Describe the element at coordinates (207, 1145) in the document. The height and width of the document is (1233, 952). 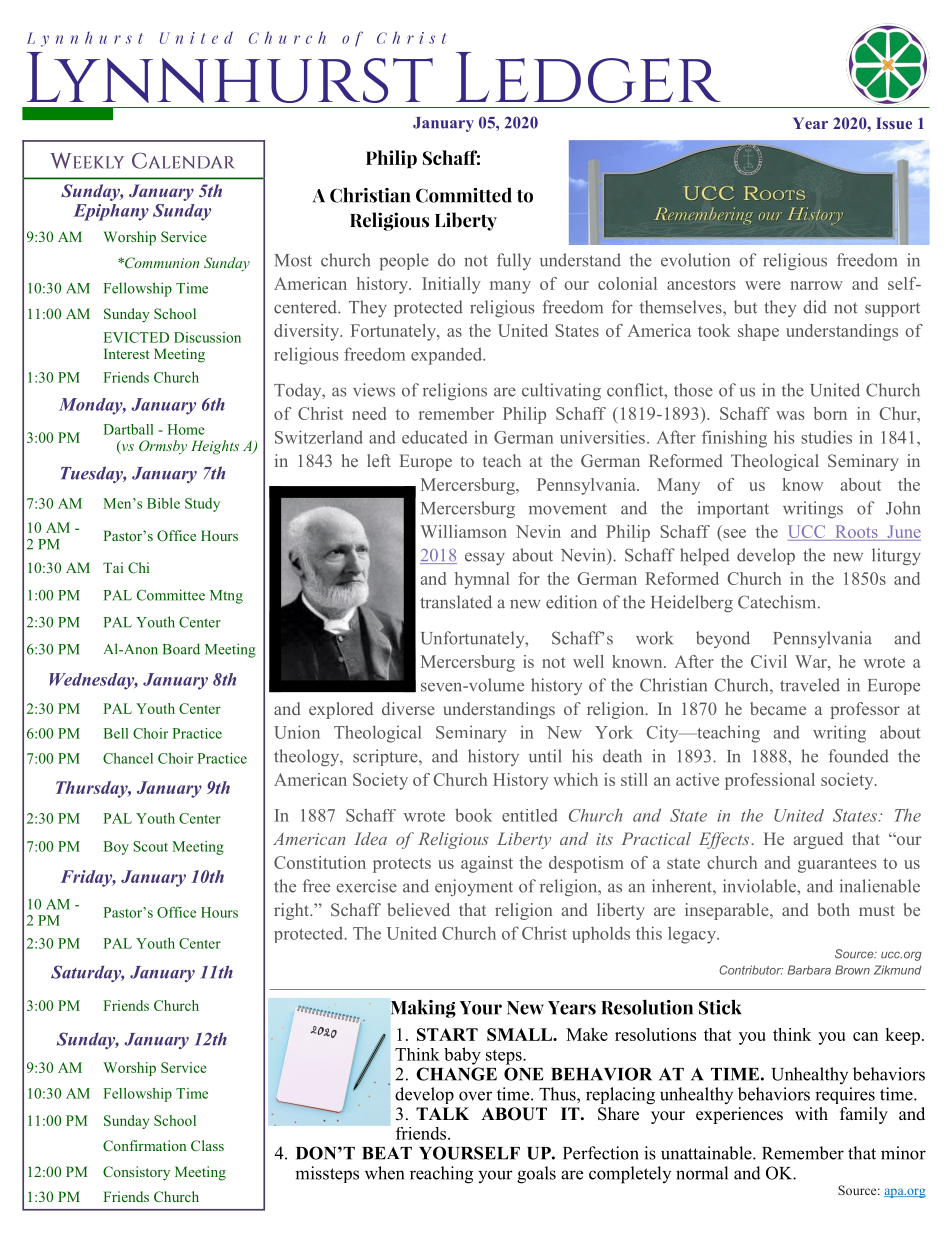
I see `Class` at that location.
